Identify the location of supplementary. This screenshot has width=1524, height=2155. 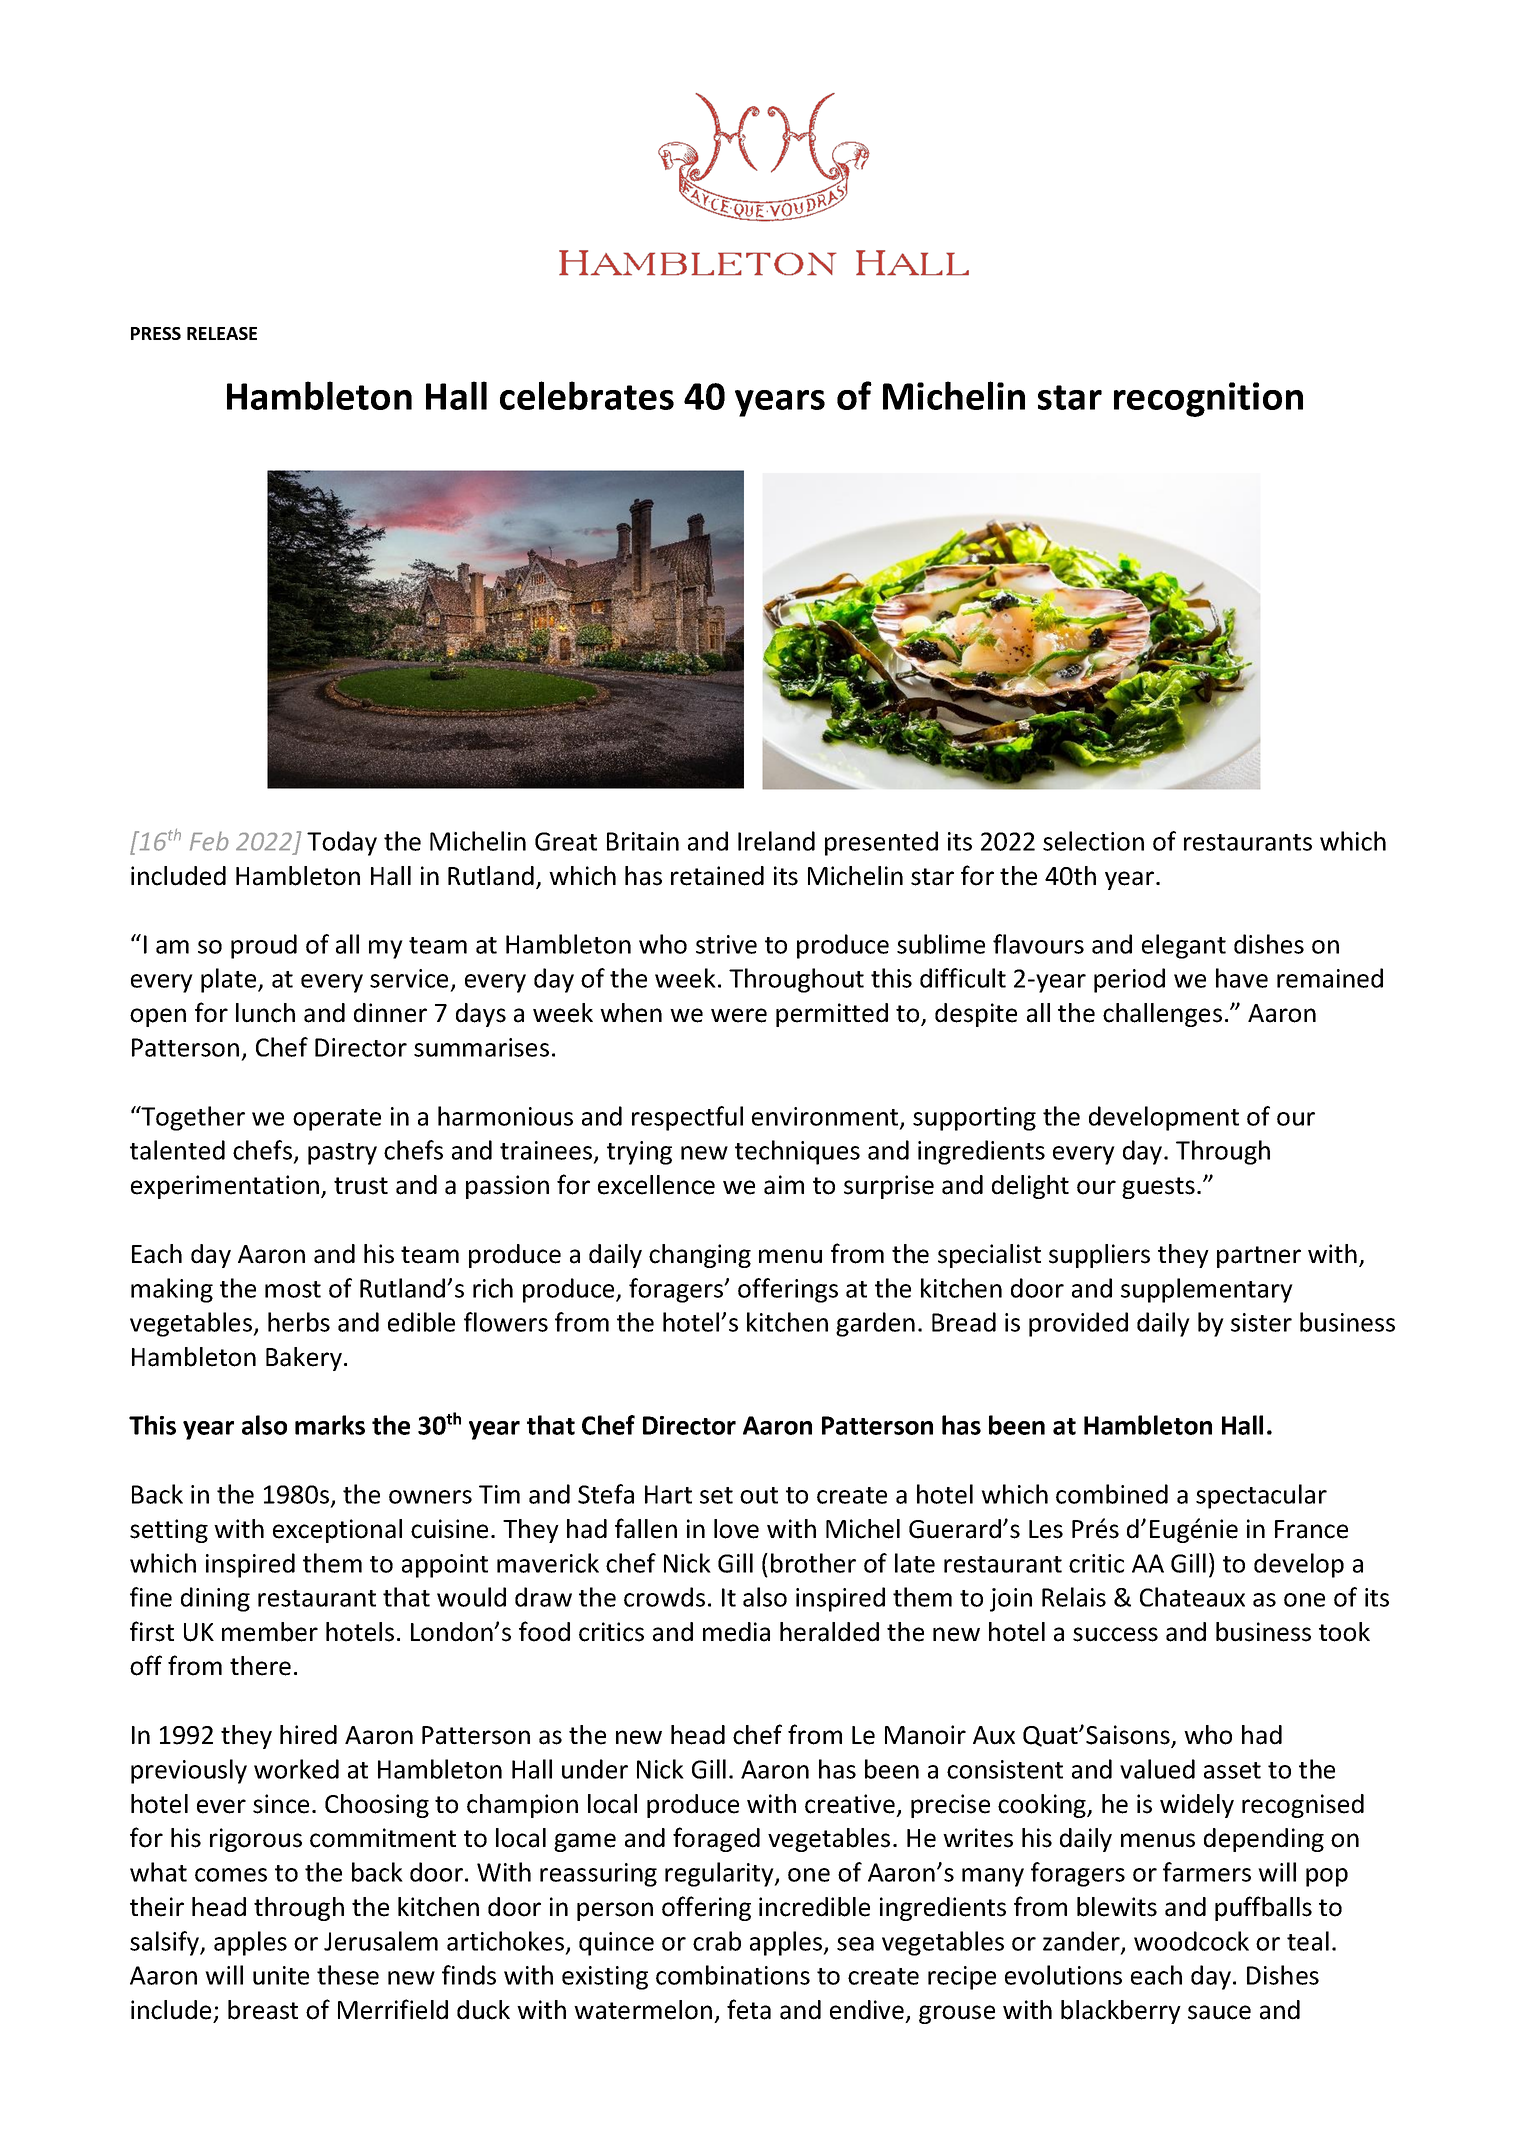
(1207, 1290).
